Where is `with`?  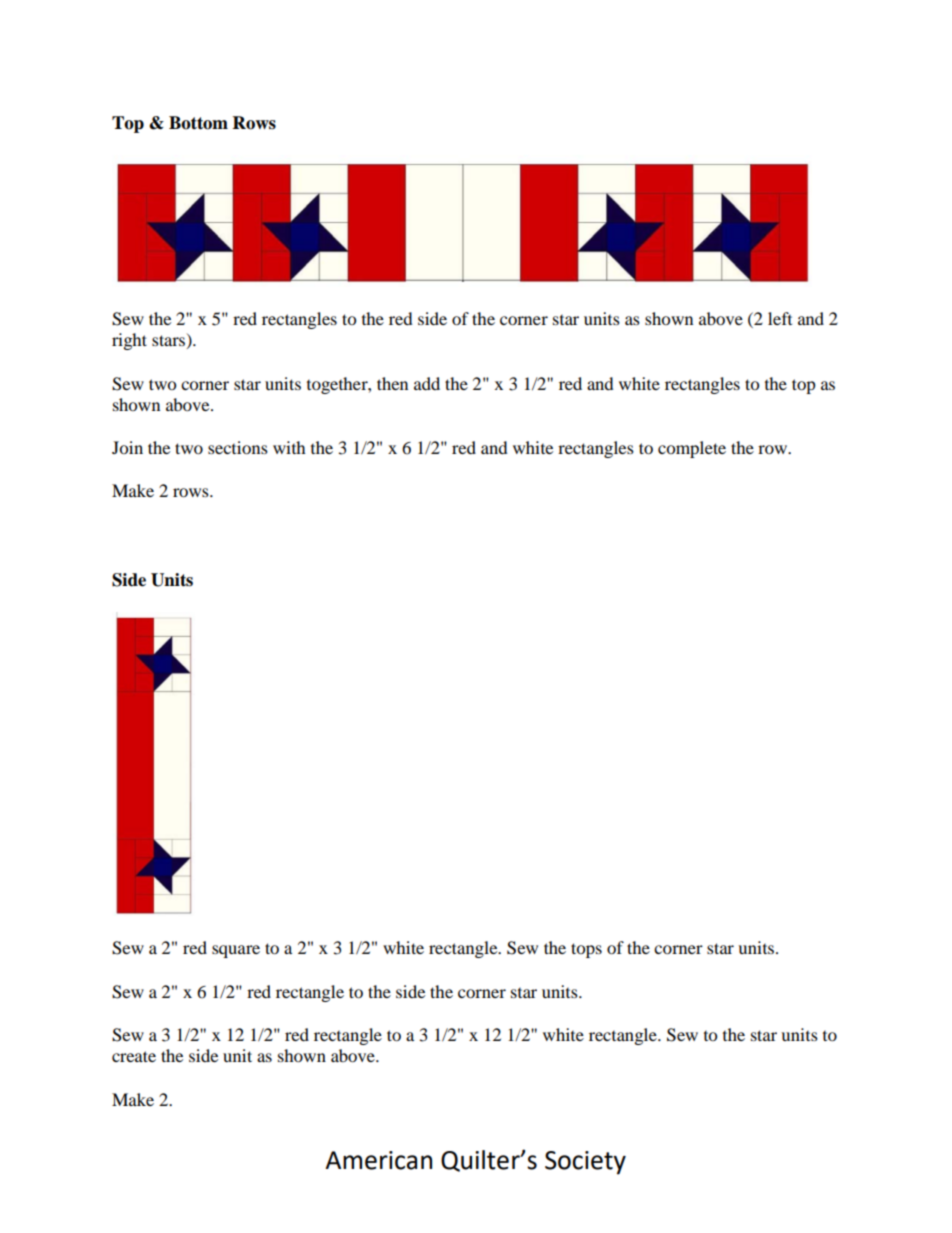 with is located at coordinates (289, 447).
